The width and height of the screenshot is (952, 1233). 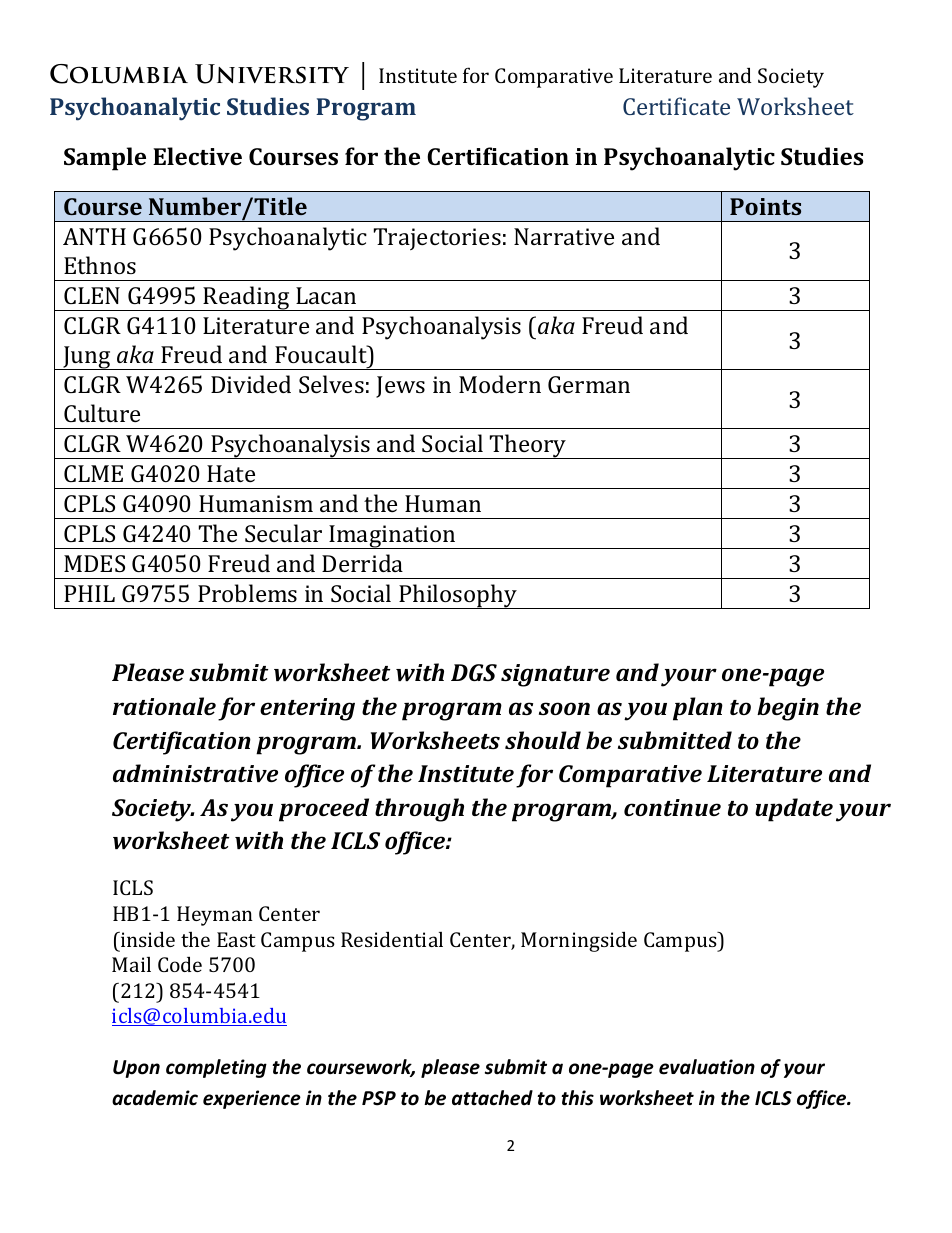 I want to click on Imagination, so click(x=392, y=537).
